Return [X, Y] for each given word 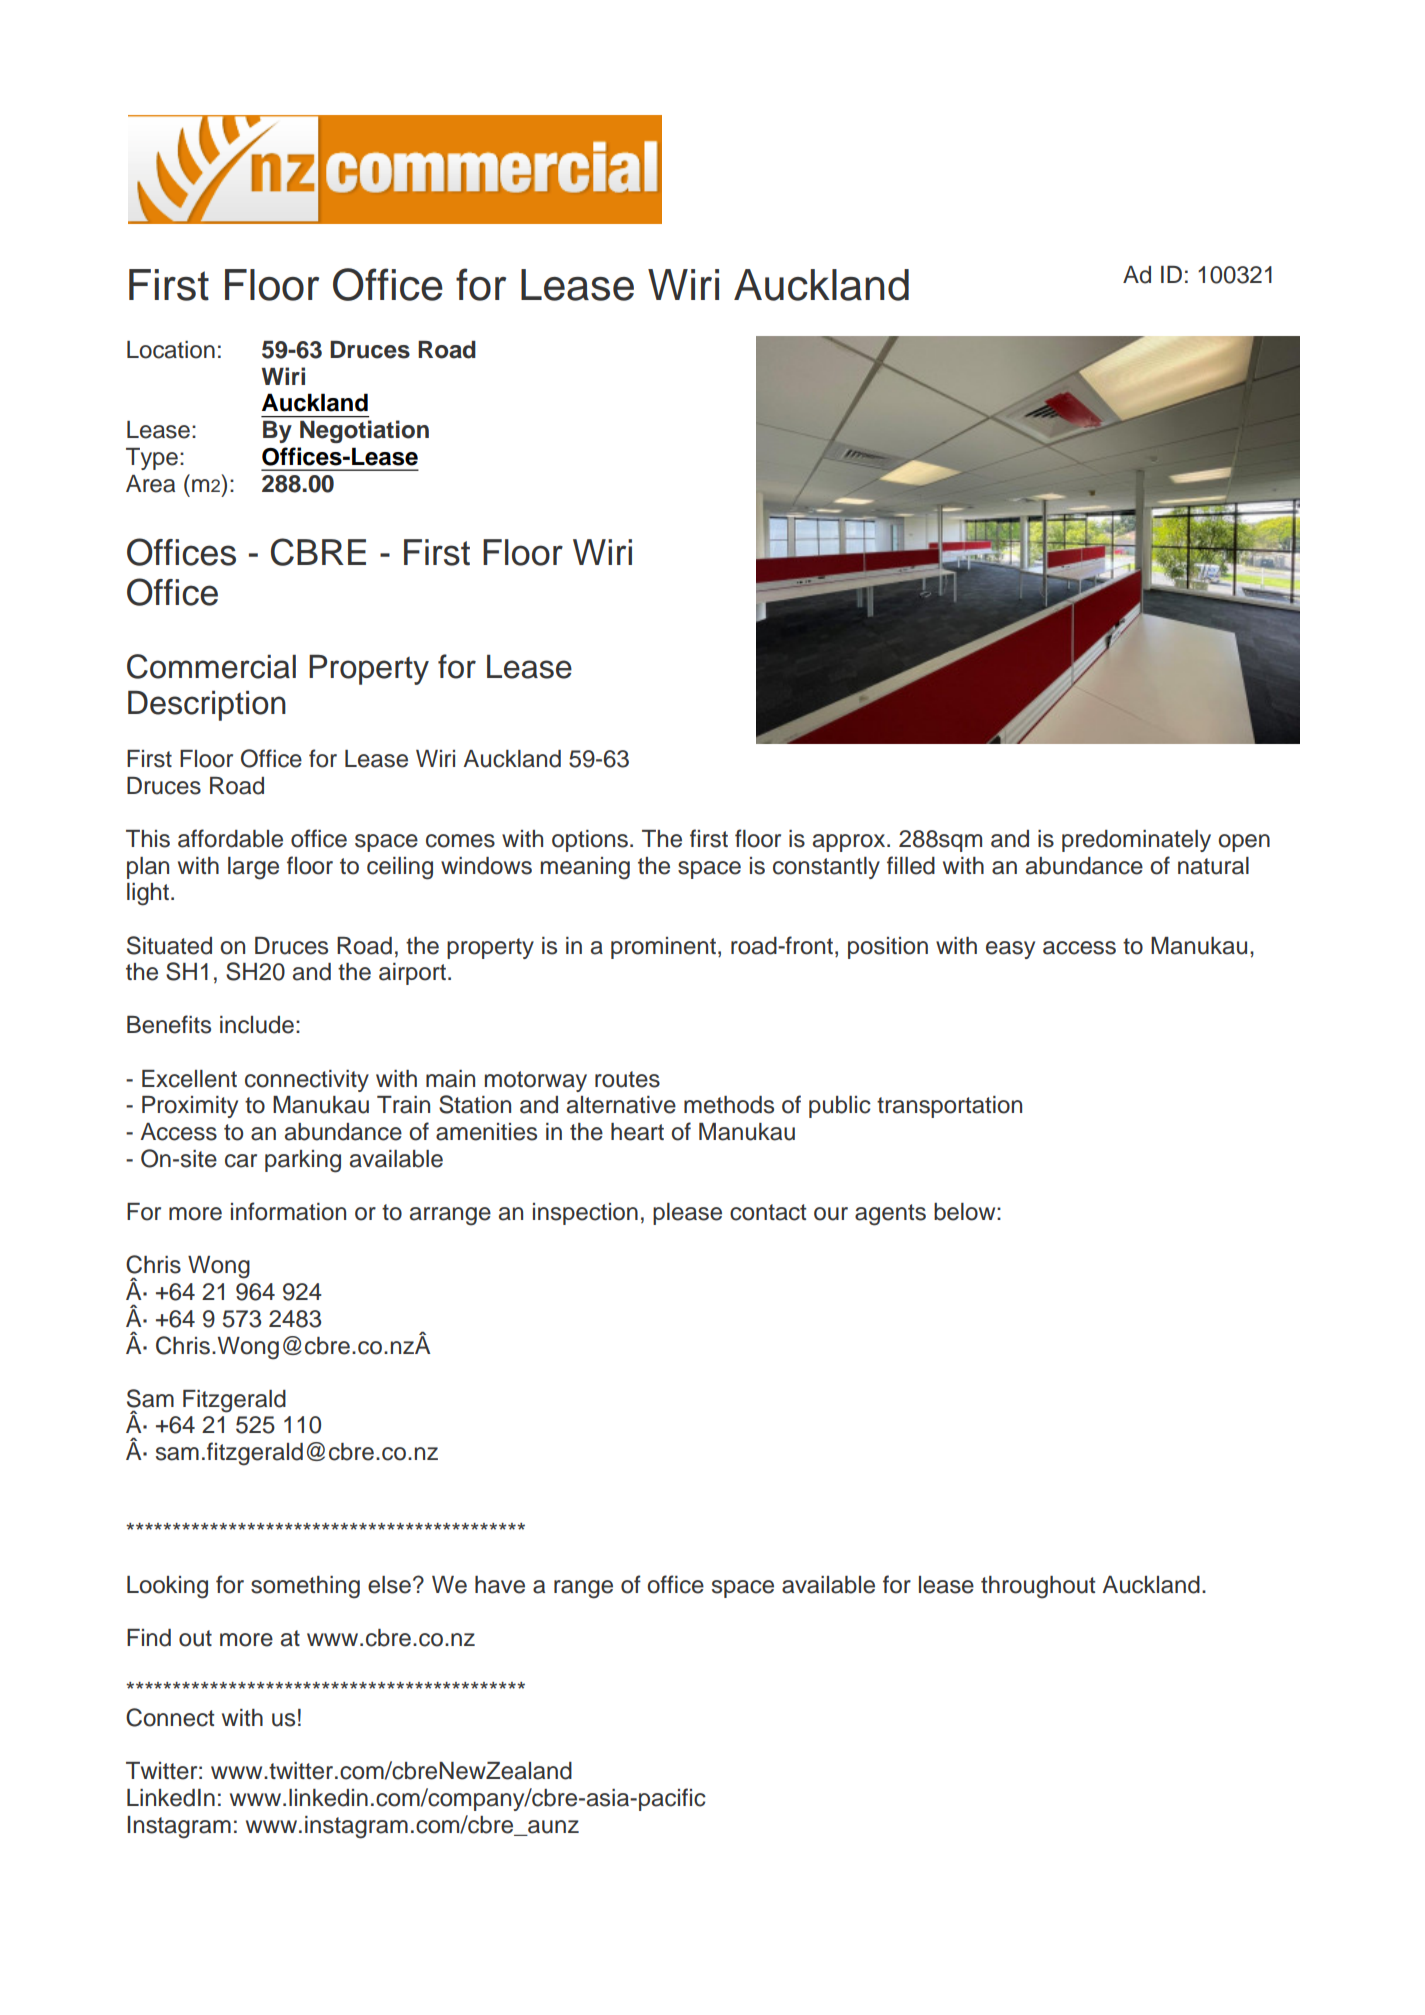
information [288, 1211]
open [1244, 843]
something [305, 1587]
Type [152, 459]
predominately [1136, 841]
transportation [949, 1107]
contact [768, 1212]
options [590, 841]
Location [171, 350]
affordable [230, 838]
